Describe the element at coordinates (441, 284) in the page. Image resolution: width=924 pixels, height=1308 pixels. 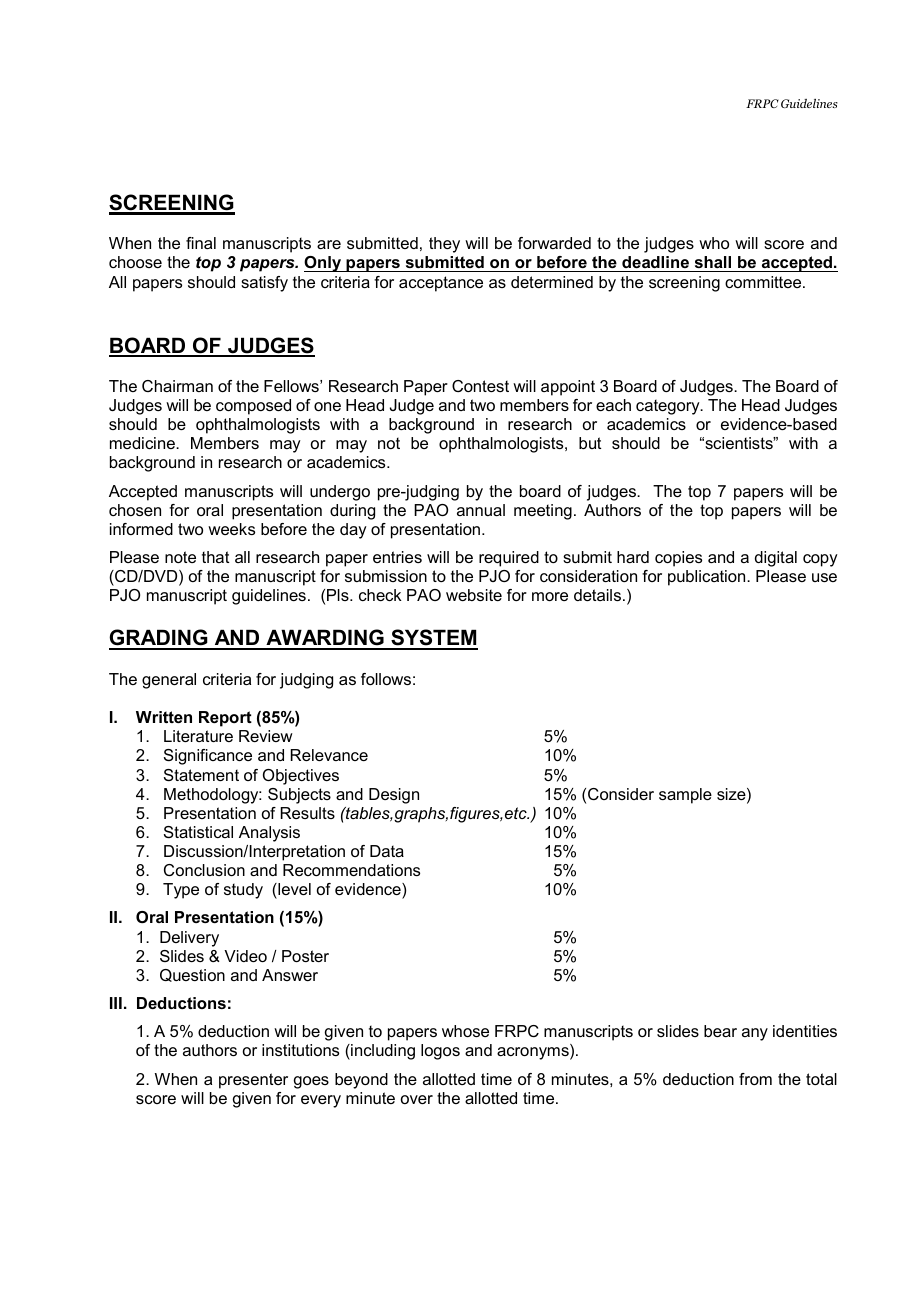
I see `acceptance` at that location.
